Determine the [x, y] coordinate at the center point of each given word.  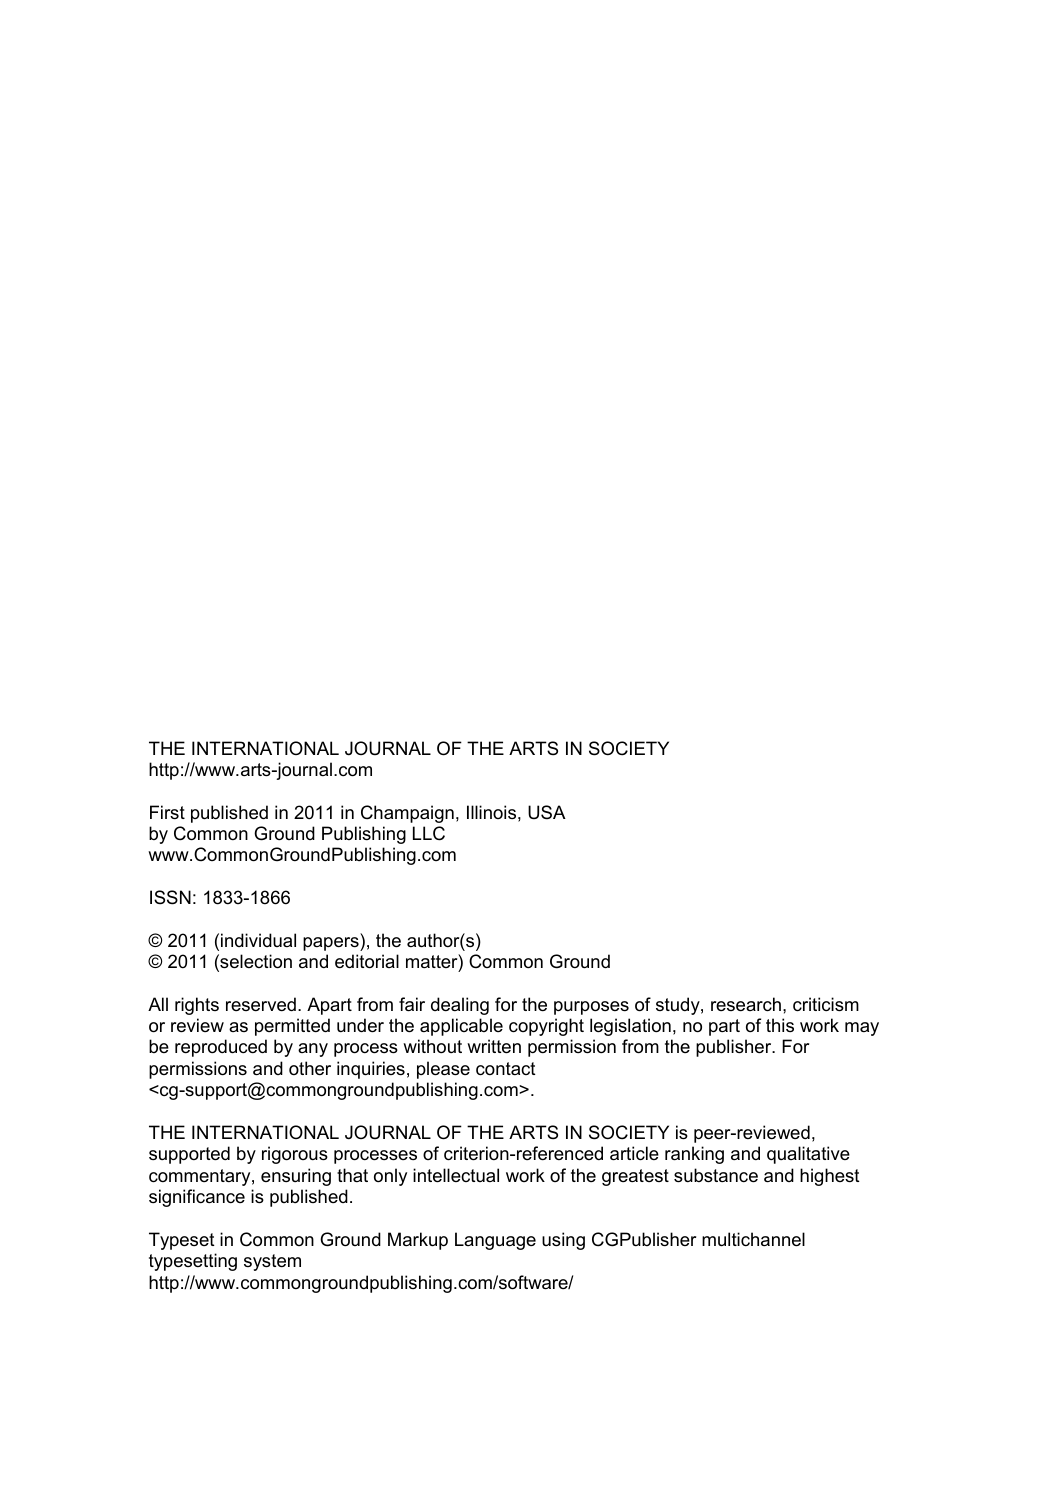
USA [547, 812]
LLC [429, 833]
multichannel [753, 1239]
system [272, 1262]
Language [495, 1241]
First [167, 812]
